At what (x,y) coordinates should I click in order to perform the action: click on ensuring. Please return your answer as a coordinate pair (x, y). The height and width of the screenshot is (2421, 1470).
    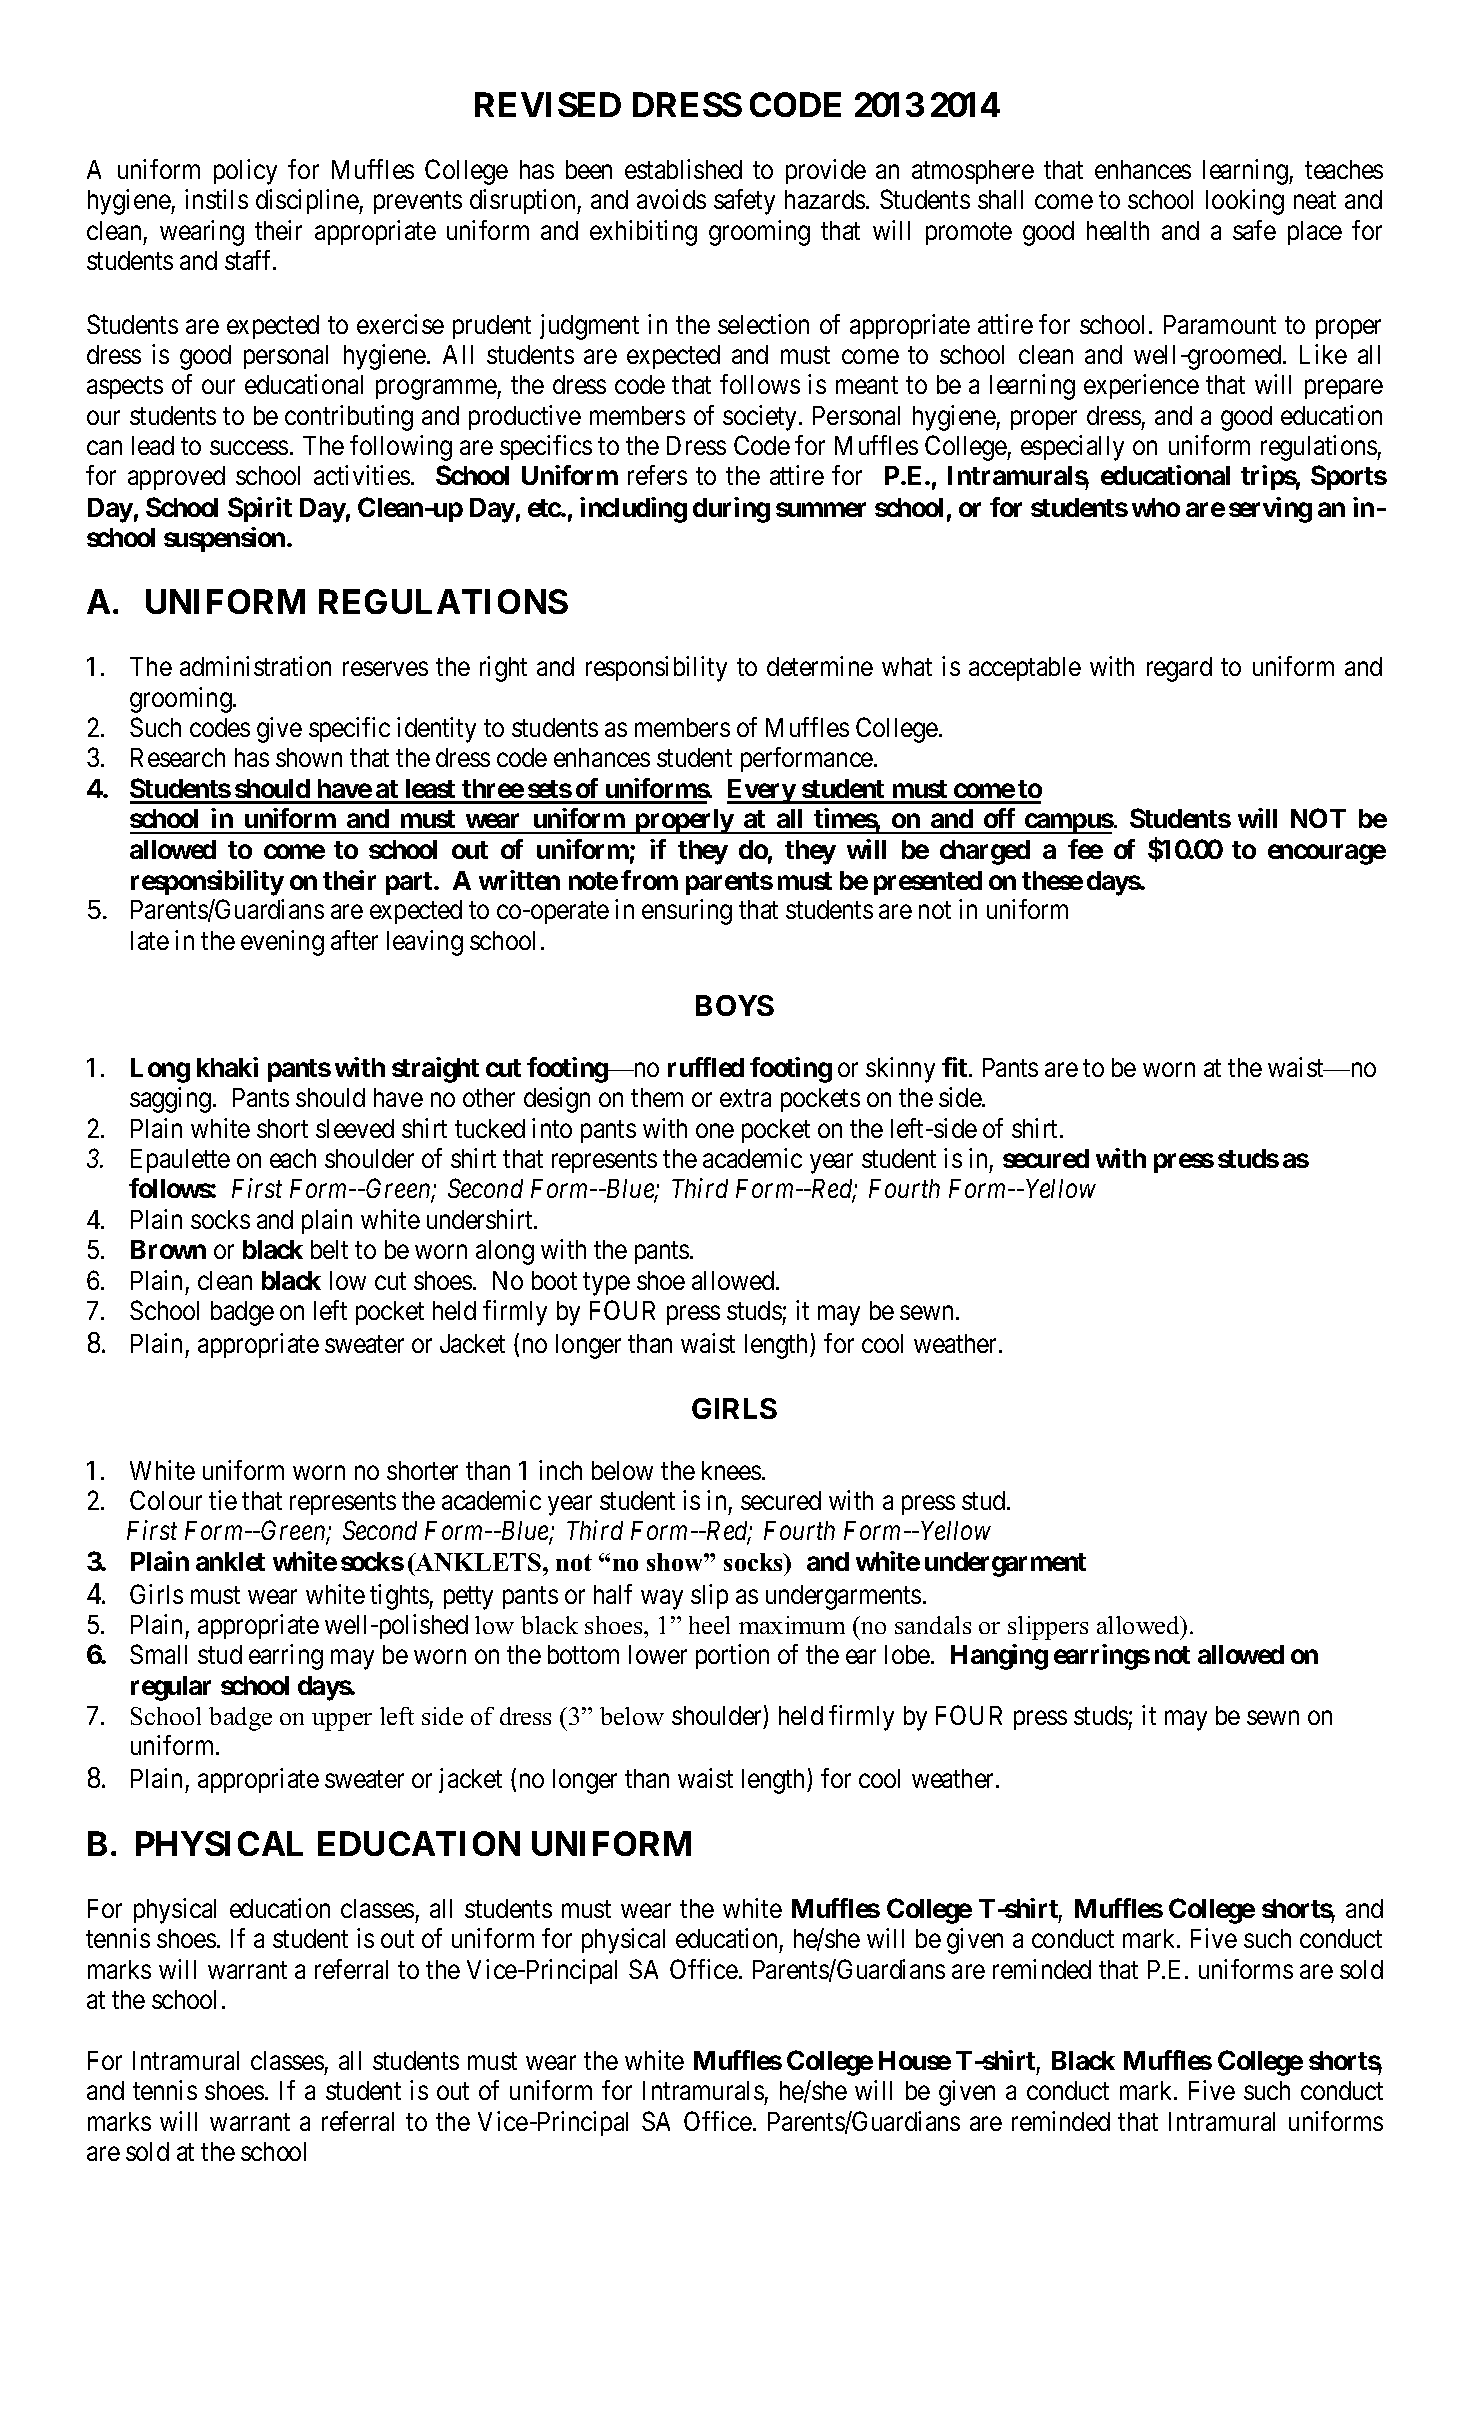
    Looking at the image, I should click on (687, 912).
